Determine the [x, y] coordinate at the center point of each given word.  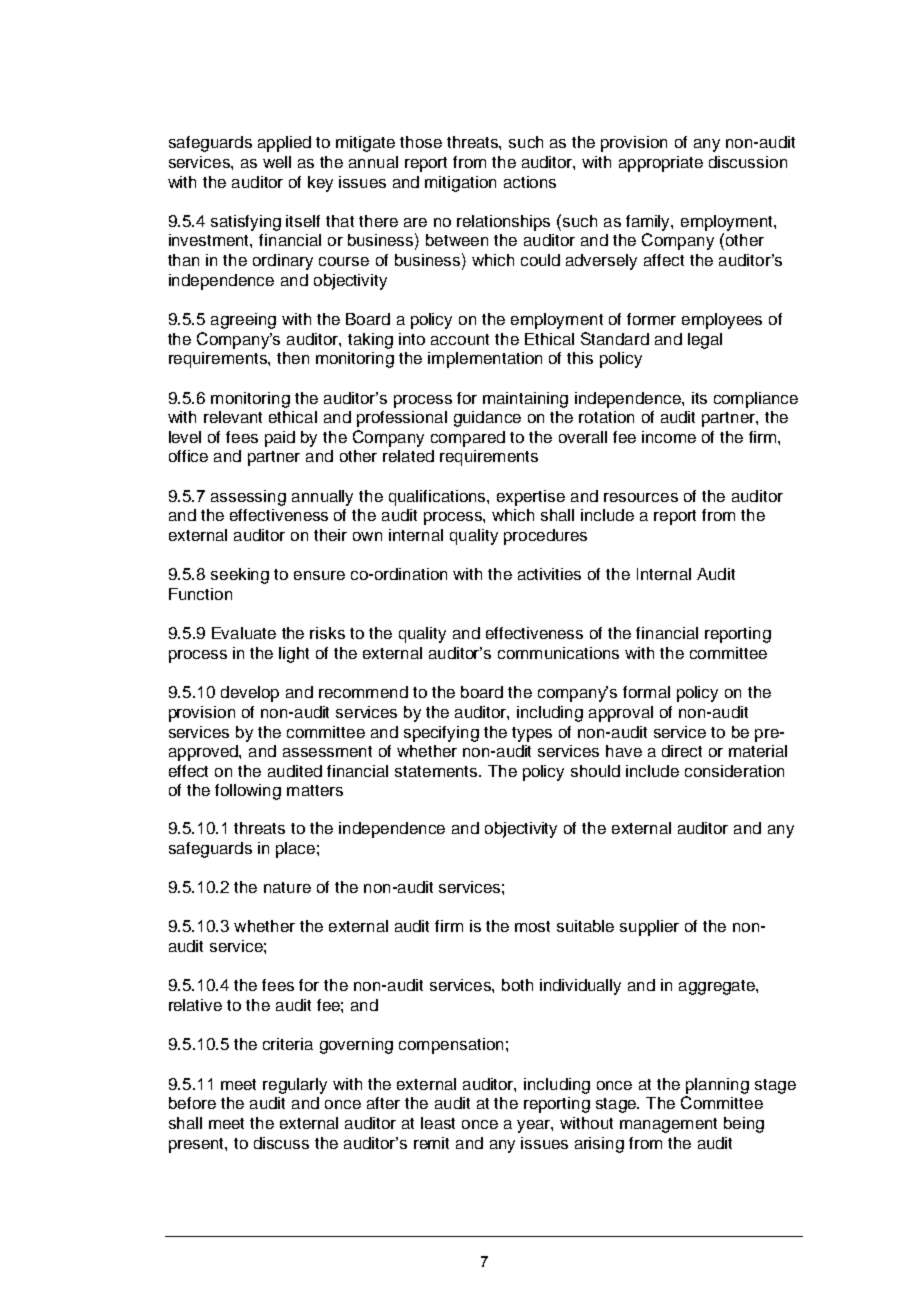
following [248, 792]
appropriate [661, 164]
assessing [248, 498]
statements [437, 771]
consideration [734, 771]
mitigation [460, 184]
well [277, 162]
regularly [295, 1086]
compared [468, 439]
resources [641, 497]
